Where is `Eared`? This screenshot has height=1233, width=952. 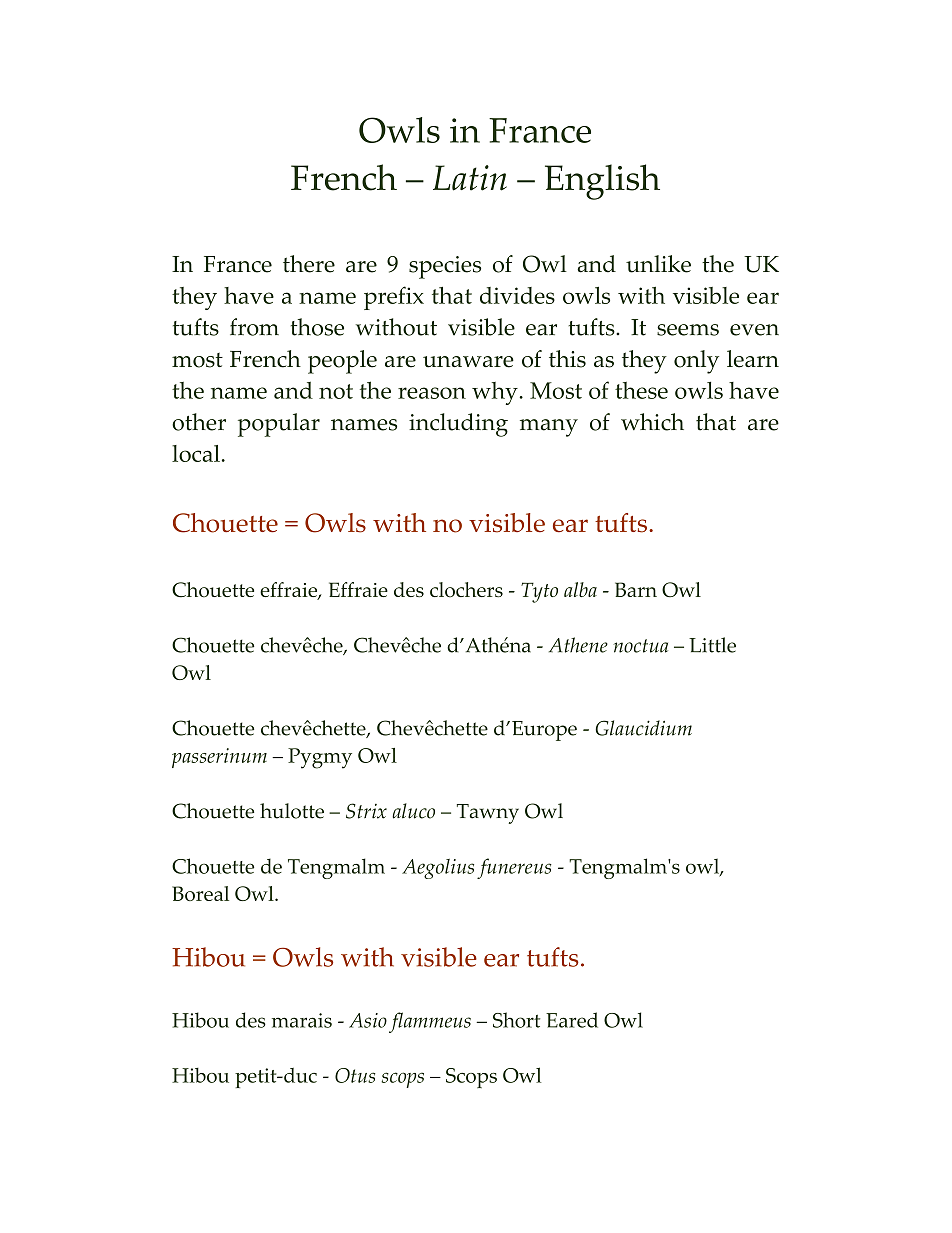
Eared is located at coordinates (572, 1020).
